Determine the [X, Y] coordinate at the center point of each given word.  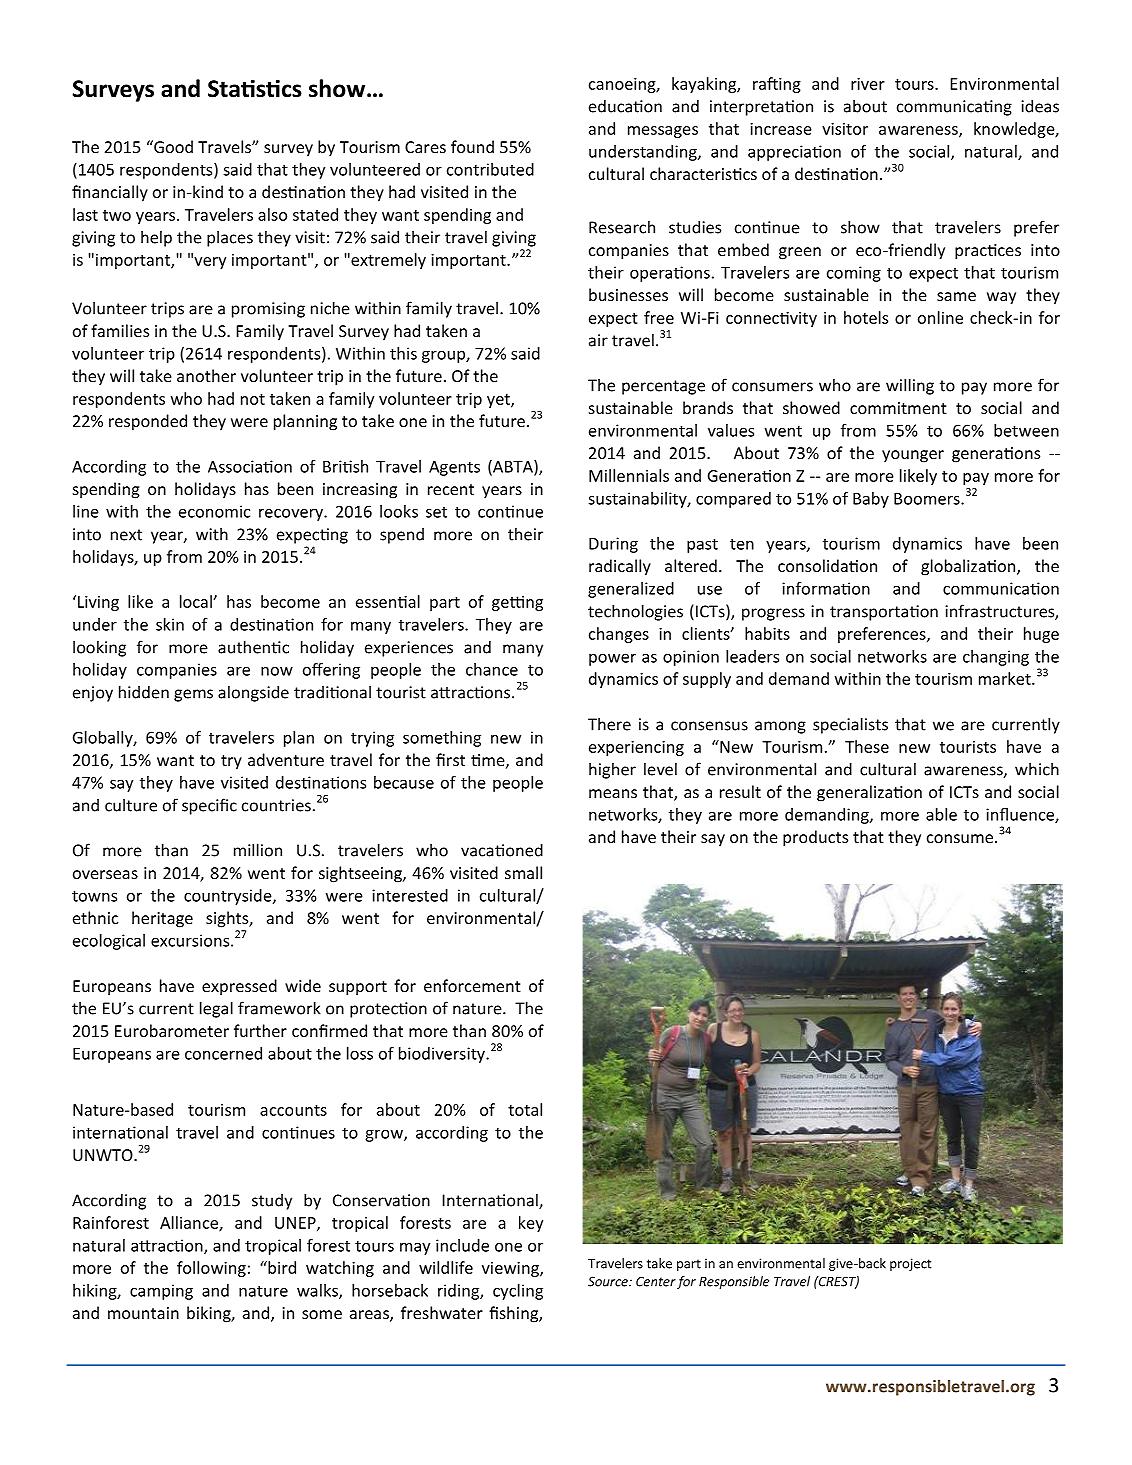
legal [216, 1009]
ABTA [513, 467]
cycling [518, 1292]
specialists [850, 725]
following [211, 1269]
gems [193, 695]
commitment [898, 408]
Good [172, 146]
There [609, 724]
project [911, 1264]
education [625, 106]
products [815, 838]
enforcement [472, 985]
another [206, 375]
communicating [954, 108]
